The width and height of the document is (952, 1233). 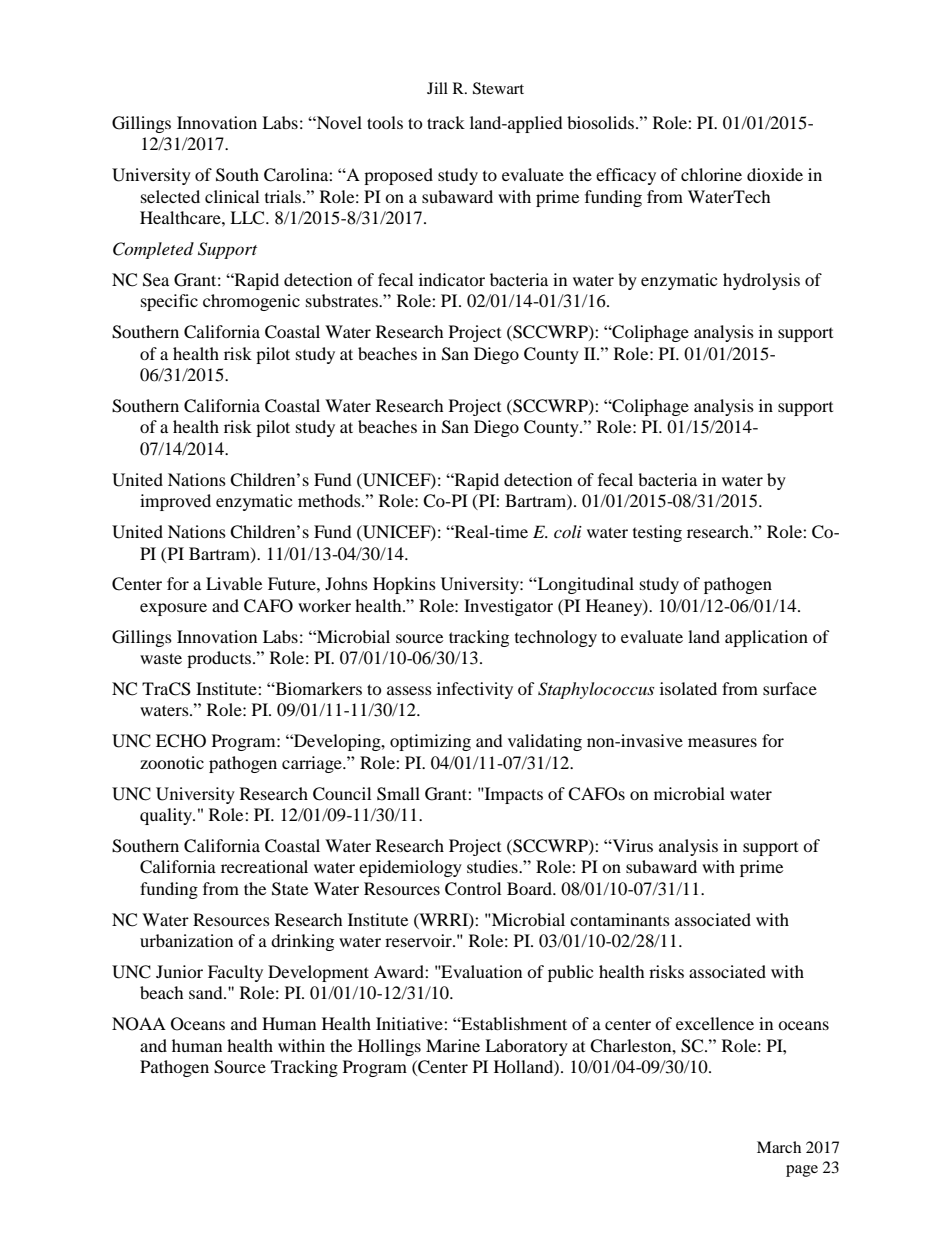 I want to click on March, so click(x=779, y=1147).
